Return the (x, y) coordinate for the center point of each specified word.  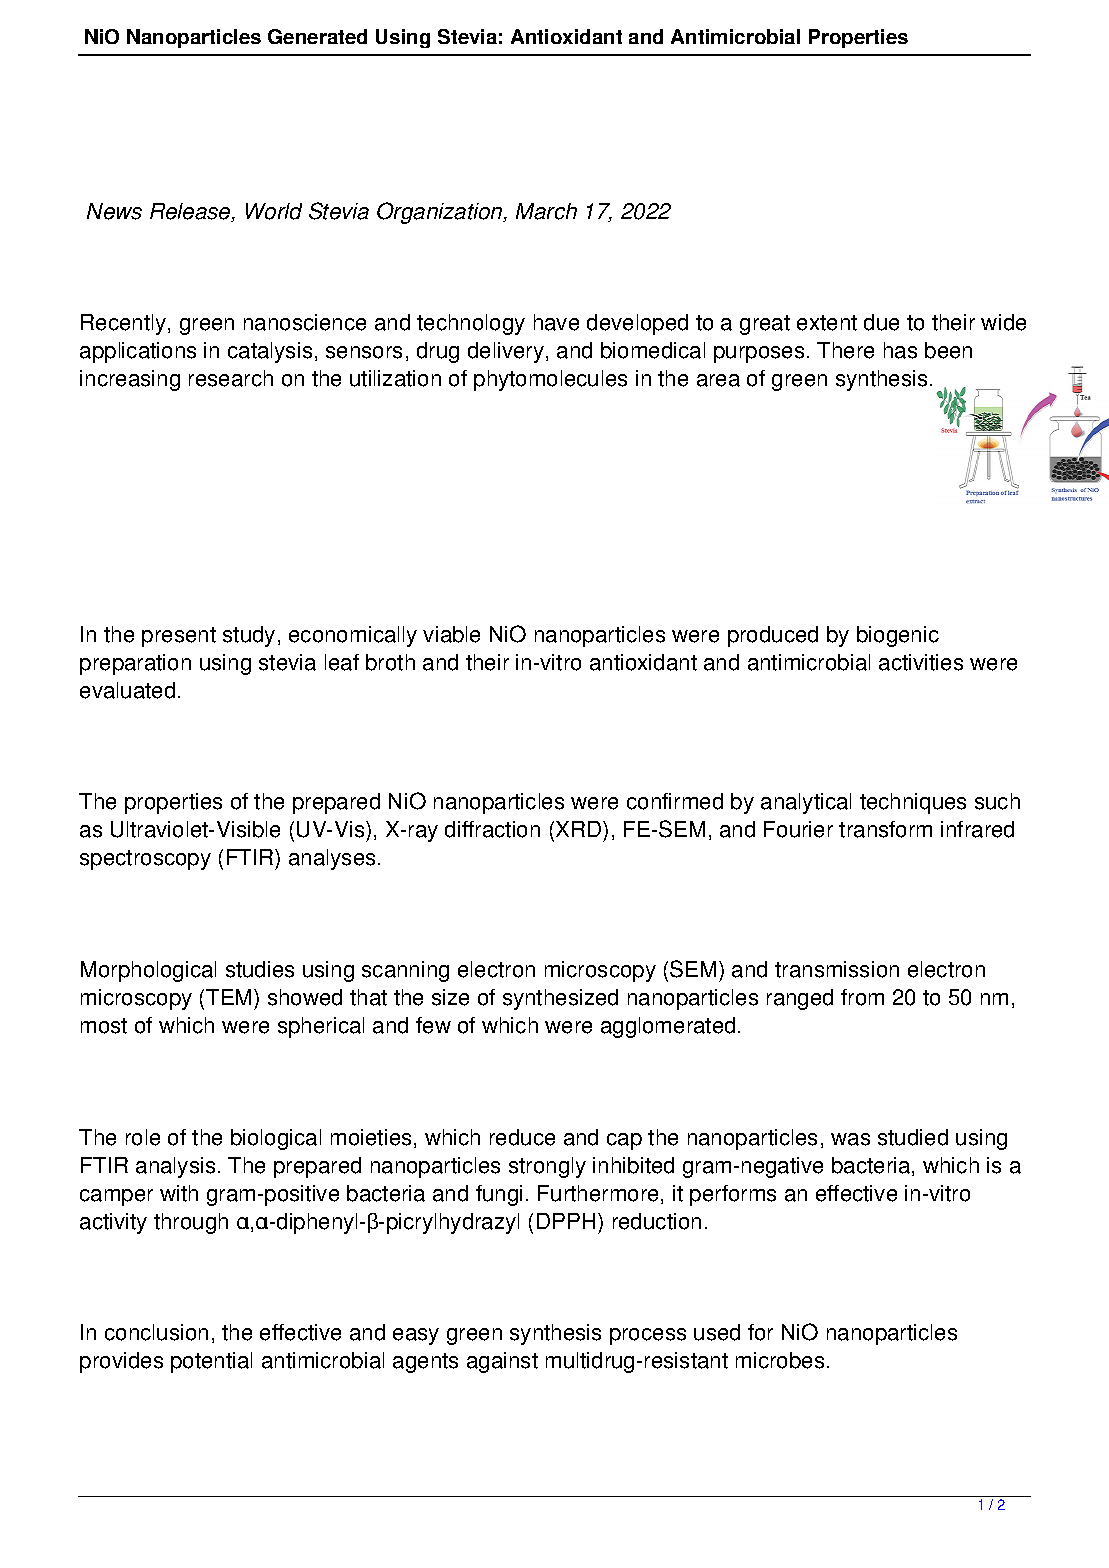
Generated (317, 36)
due (881, 322)
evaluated (127, 690)
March (546, 211)
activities (921, 662)
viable (451, 634)
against (502, 1362)
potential (211, 1362)
